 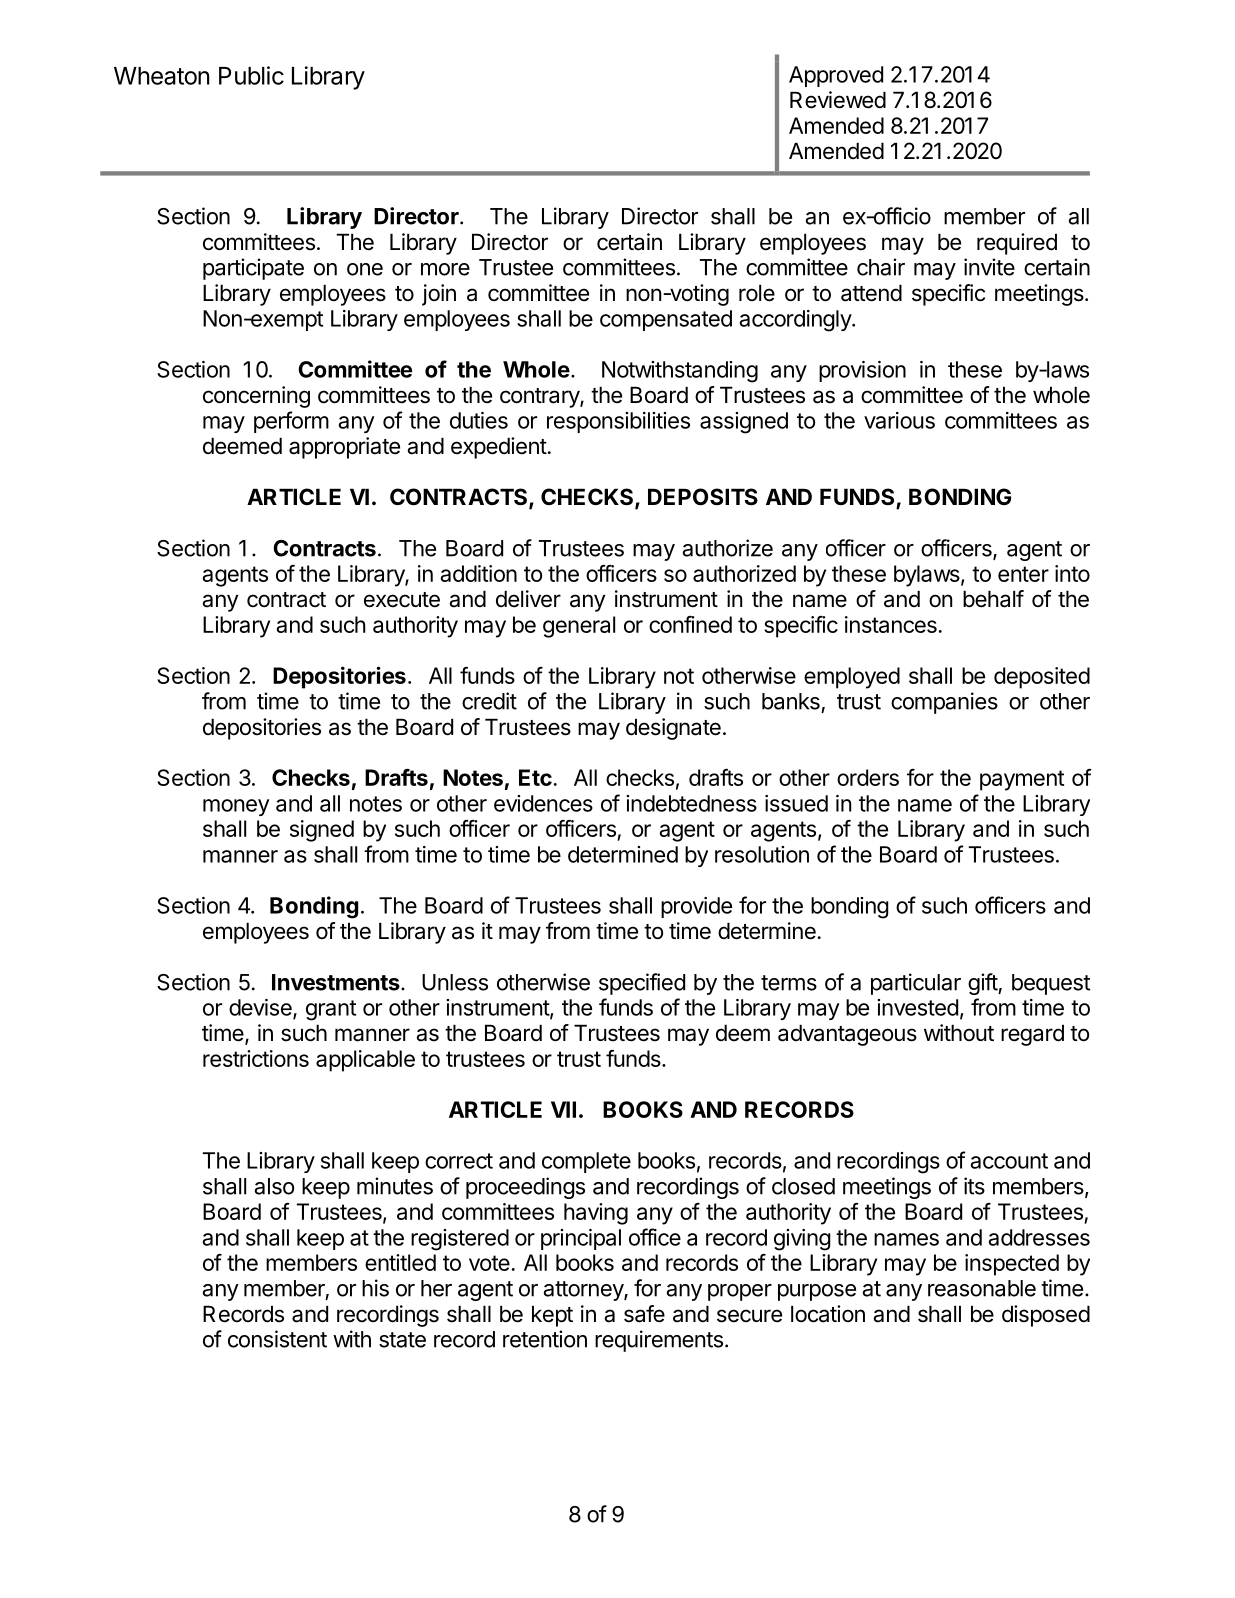 What do you see at coordinates (838, 100) in the image?
I see `Reviewed` at bounding box center [838, 100].
